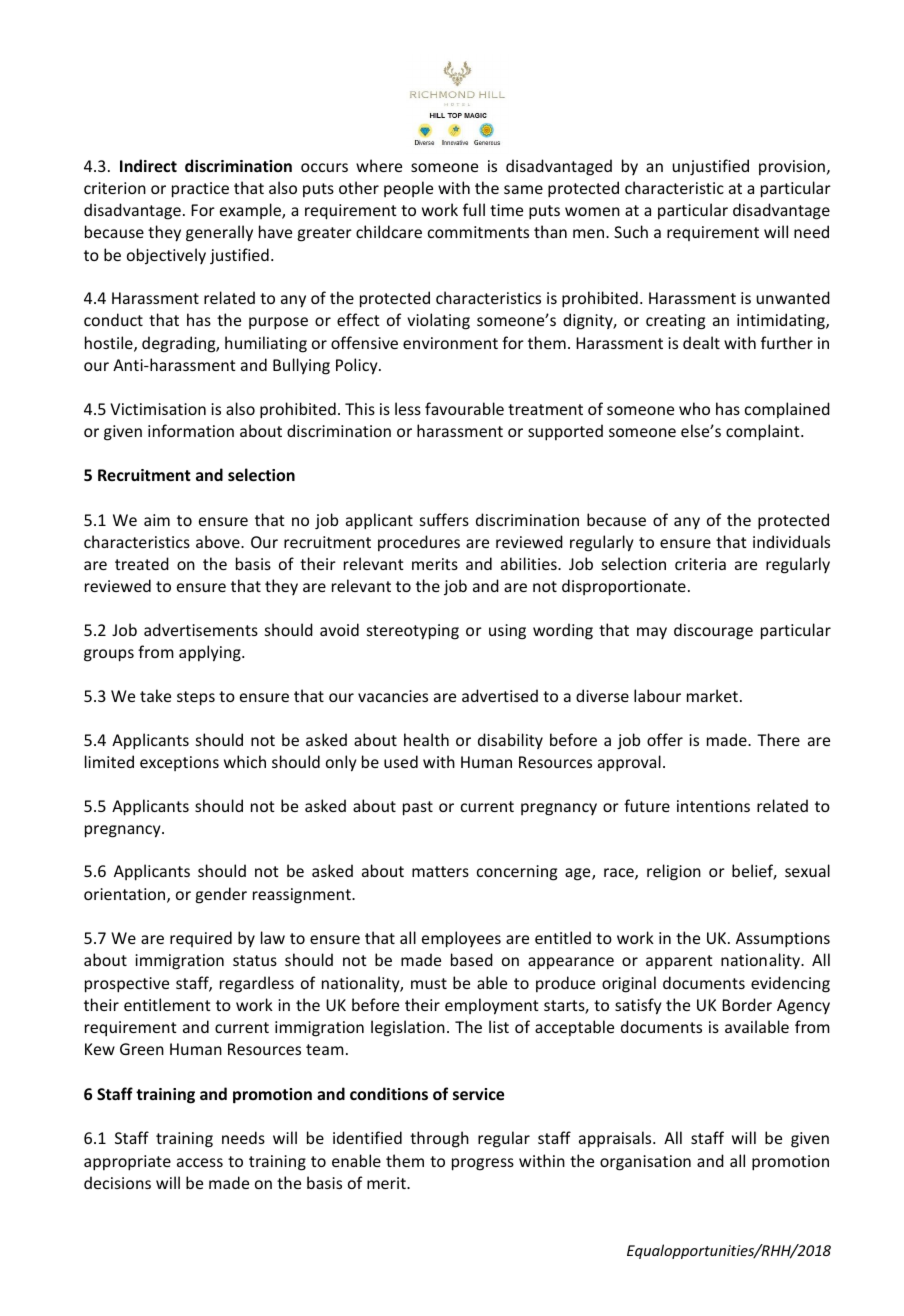 This document has height=1316, width=904. I want to click on full, so click(474, 209).
